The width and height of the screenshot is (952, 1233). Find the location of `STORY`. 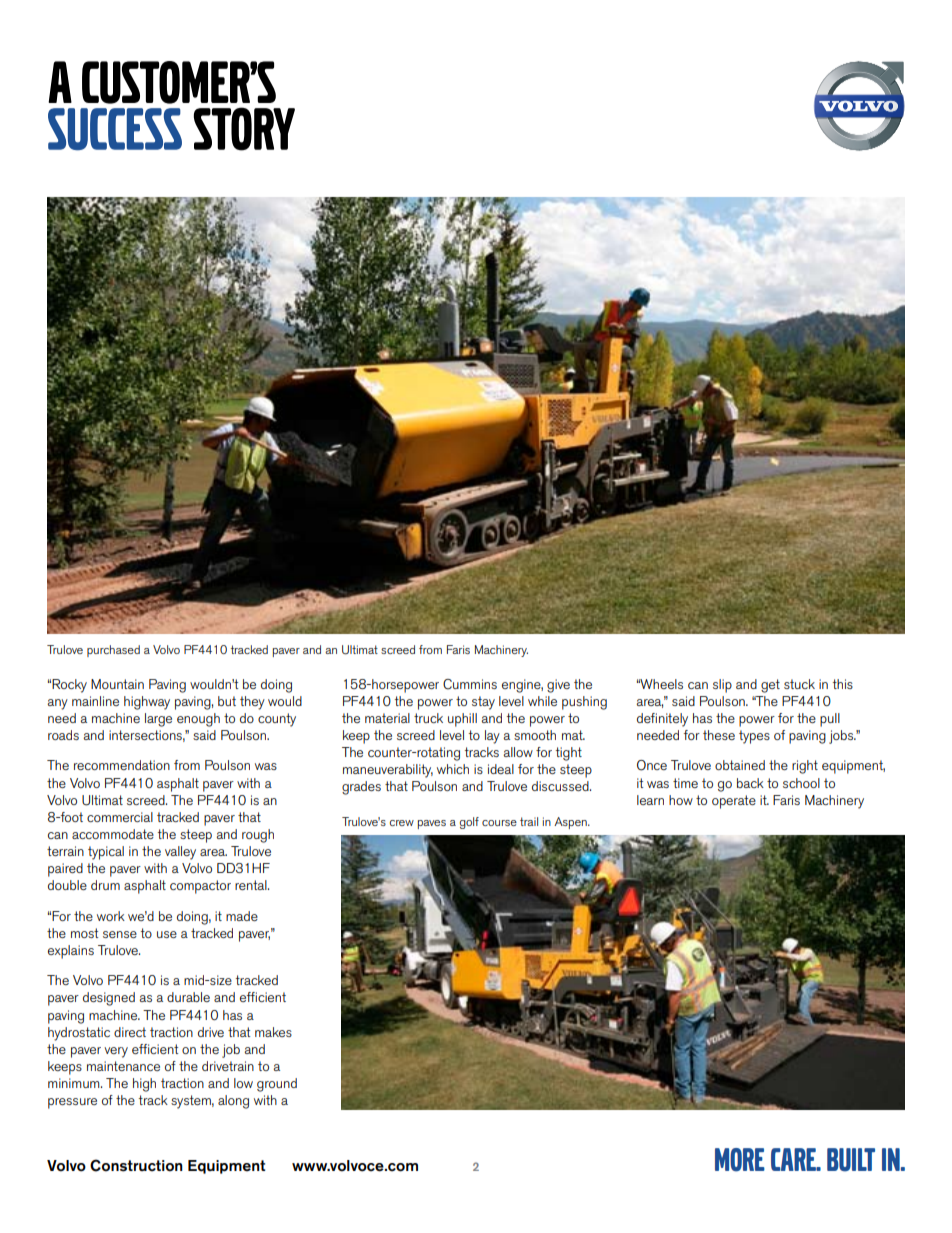

STORY is located at coordinates (244, 129).
